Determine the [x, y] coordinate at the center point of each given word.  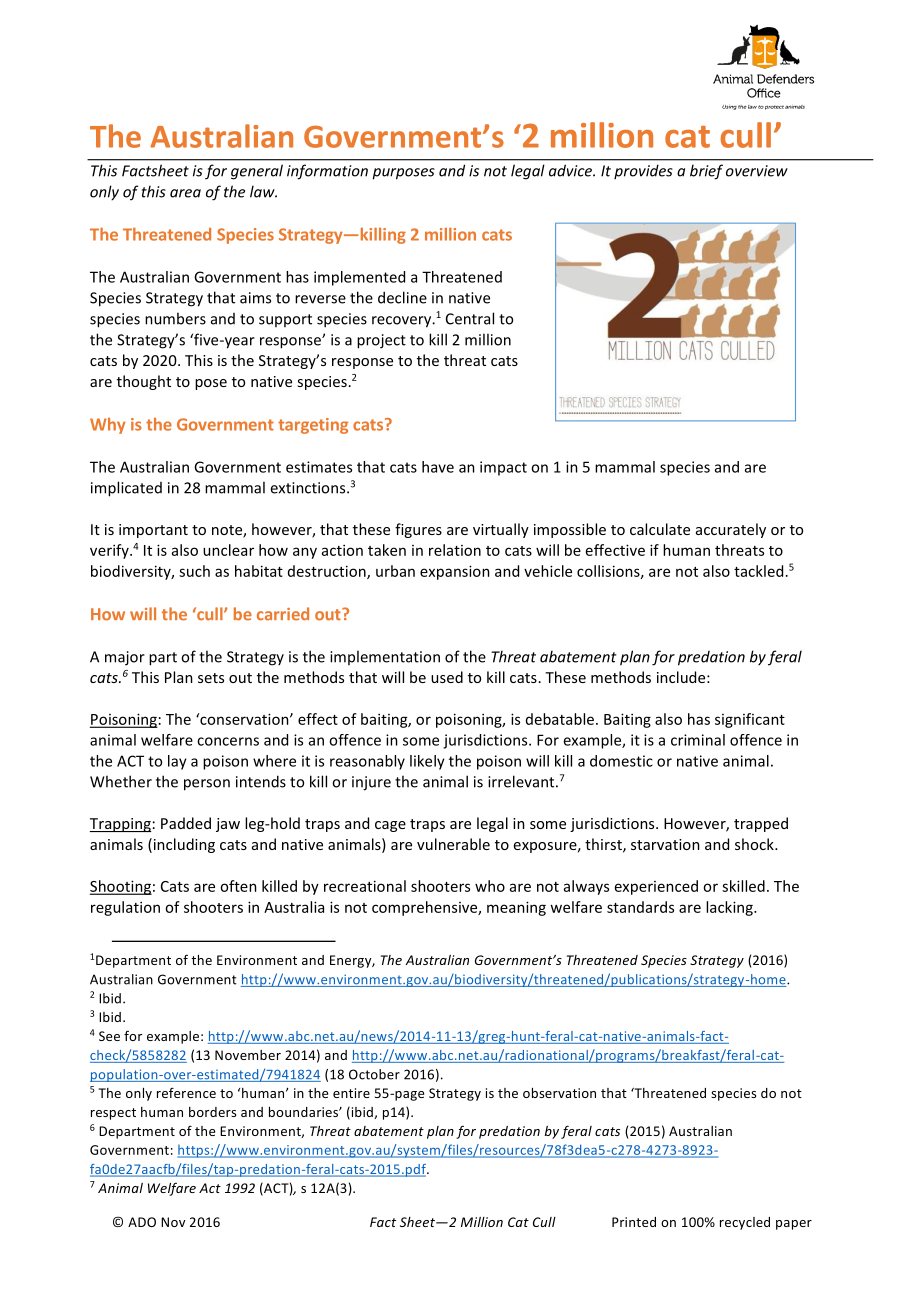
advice [572, 170]
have [438, 467]
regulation [125, 908]
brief [706, 172]
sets [211, 678]
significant [750, 720]
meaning [516, 908]
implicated [126, 489]
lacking [730, 908]
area [185, 193]
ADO [142, 1222]
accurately [731, 530]
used [447, 677]
